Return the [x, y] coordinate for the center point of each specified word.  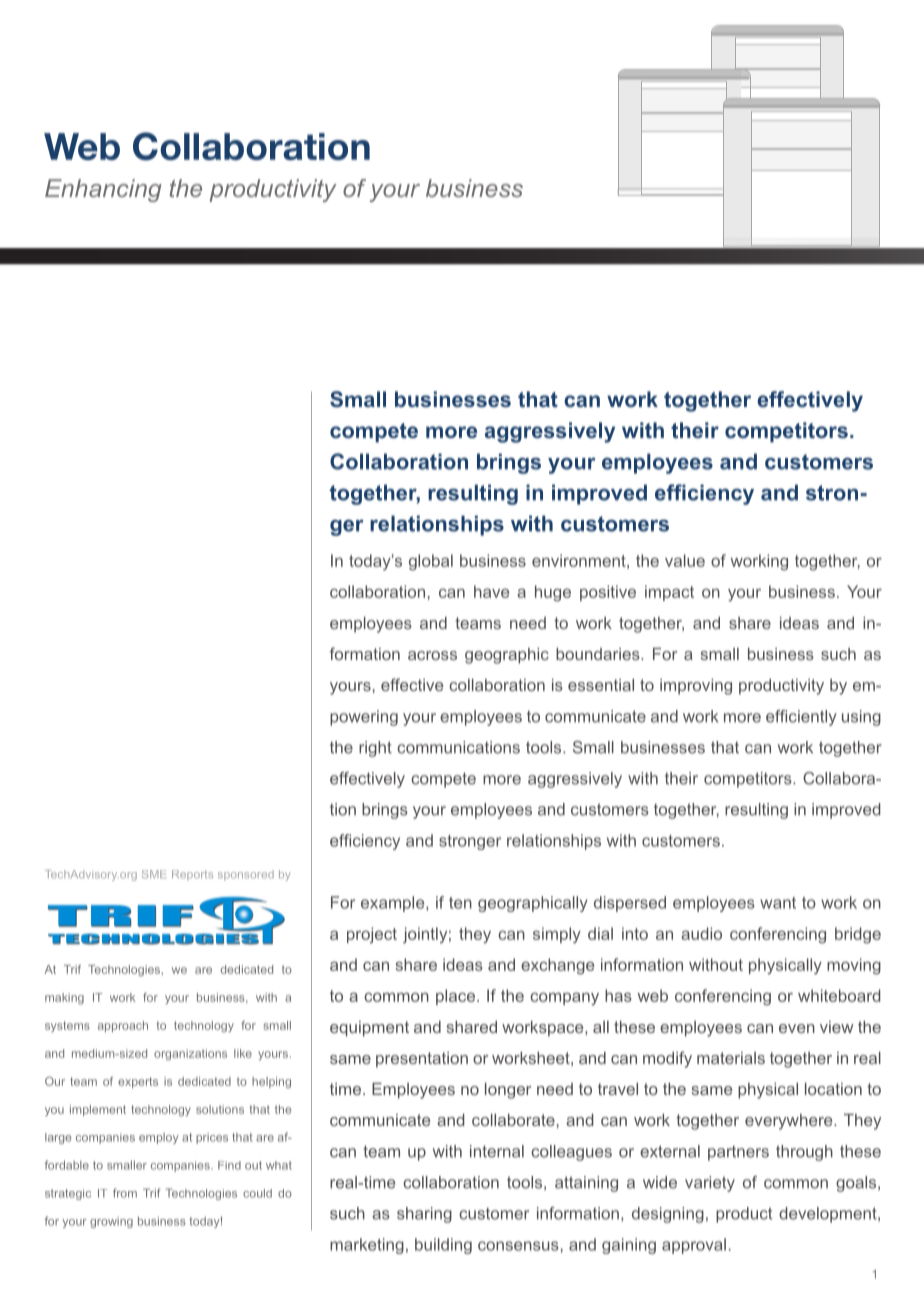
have [491, 591]
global [431, 562]
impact [669, 593]
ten [460, 903]
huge [553, 593]
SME [154, 874]
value [685, 560]
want [778, 903]
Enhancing [103, 190]
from [125, 1193]
